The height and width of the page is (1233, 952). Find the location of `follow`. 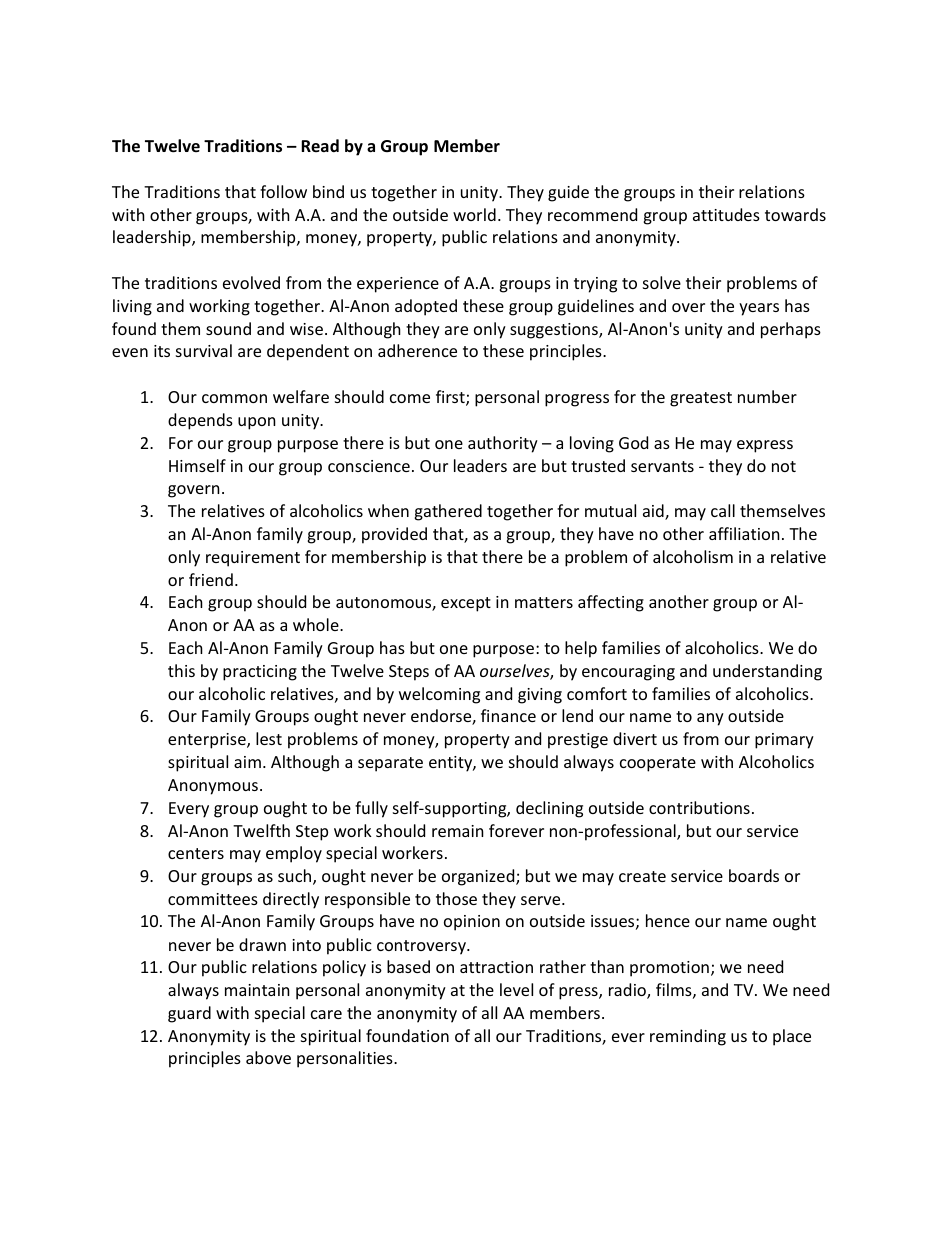

follow is located at coordinates (283, 191).
